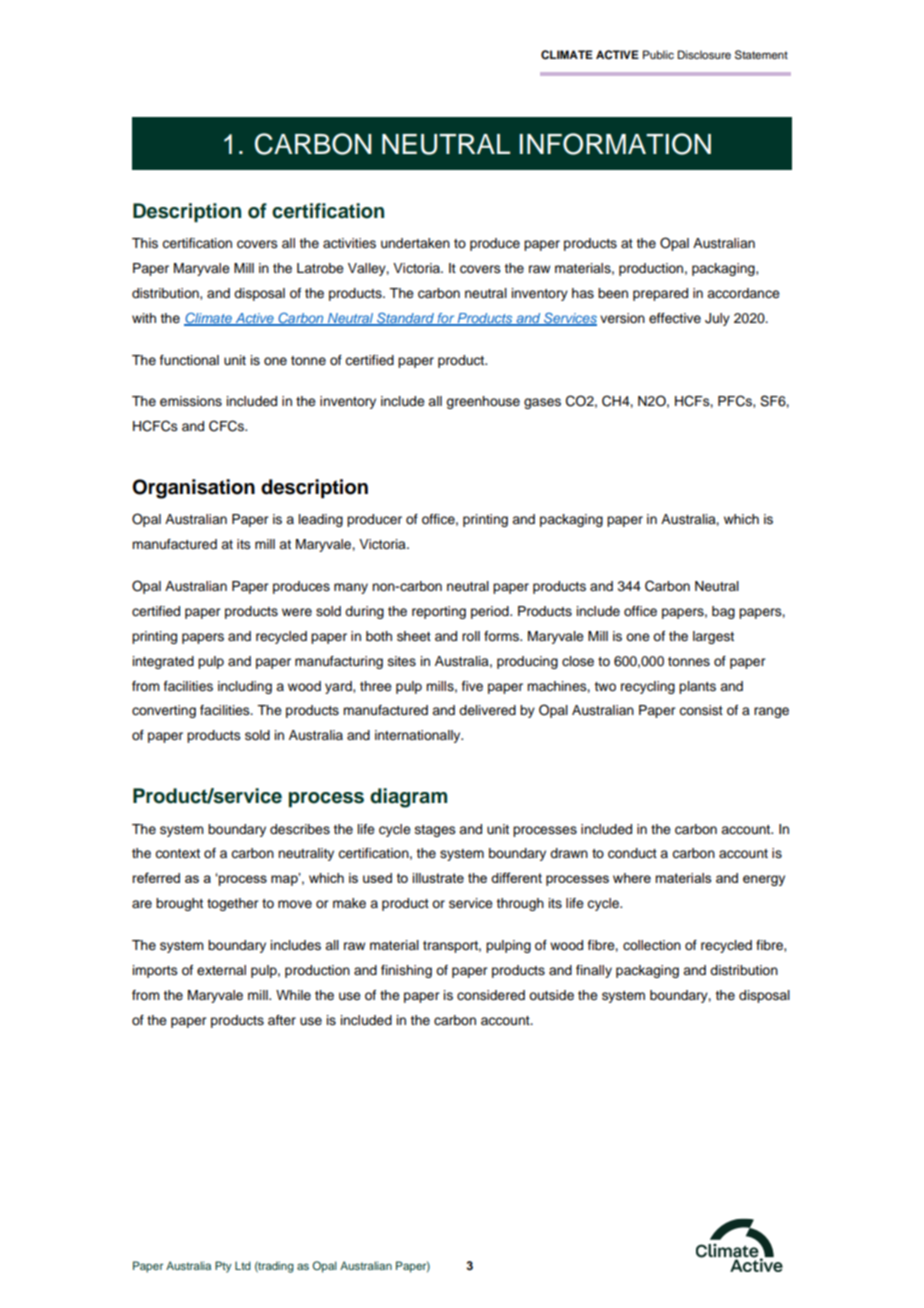  Describe the element at coordinates (697, 687) in the document. I see `plants` at that location.
